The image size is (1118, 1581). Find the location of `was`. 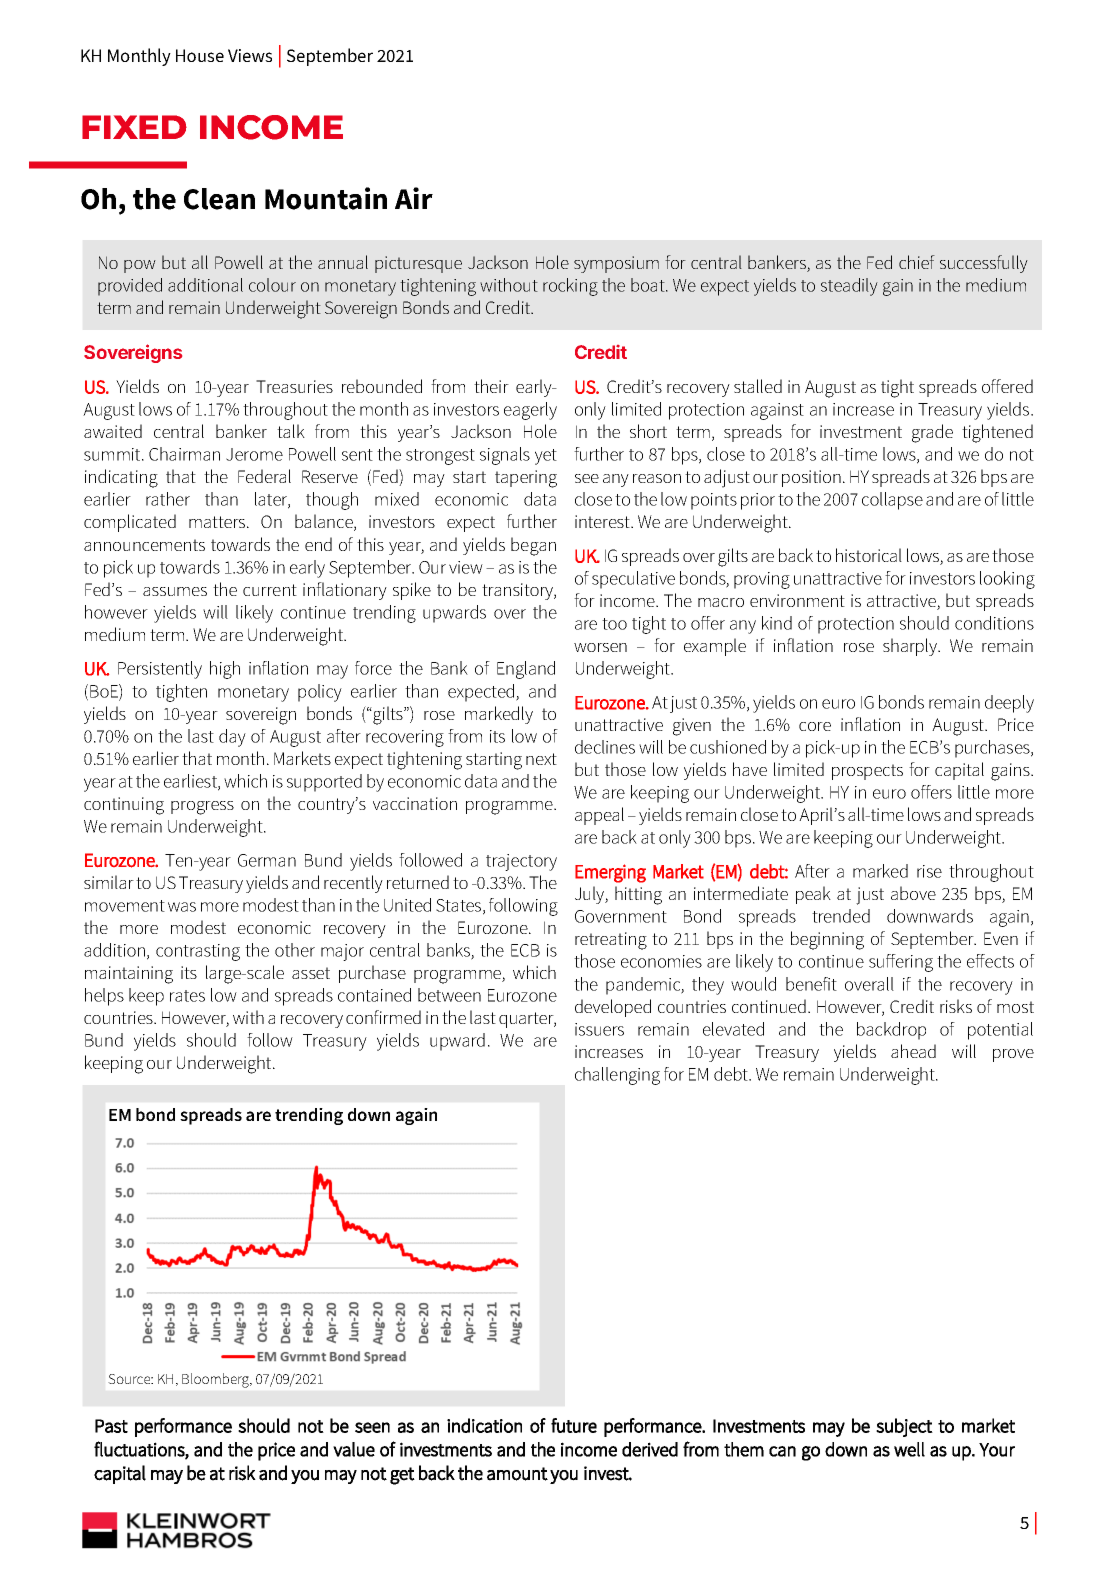

was is located at coordinates (182, 907).
